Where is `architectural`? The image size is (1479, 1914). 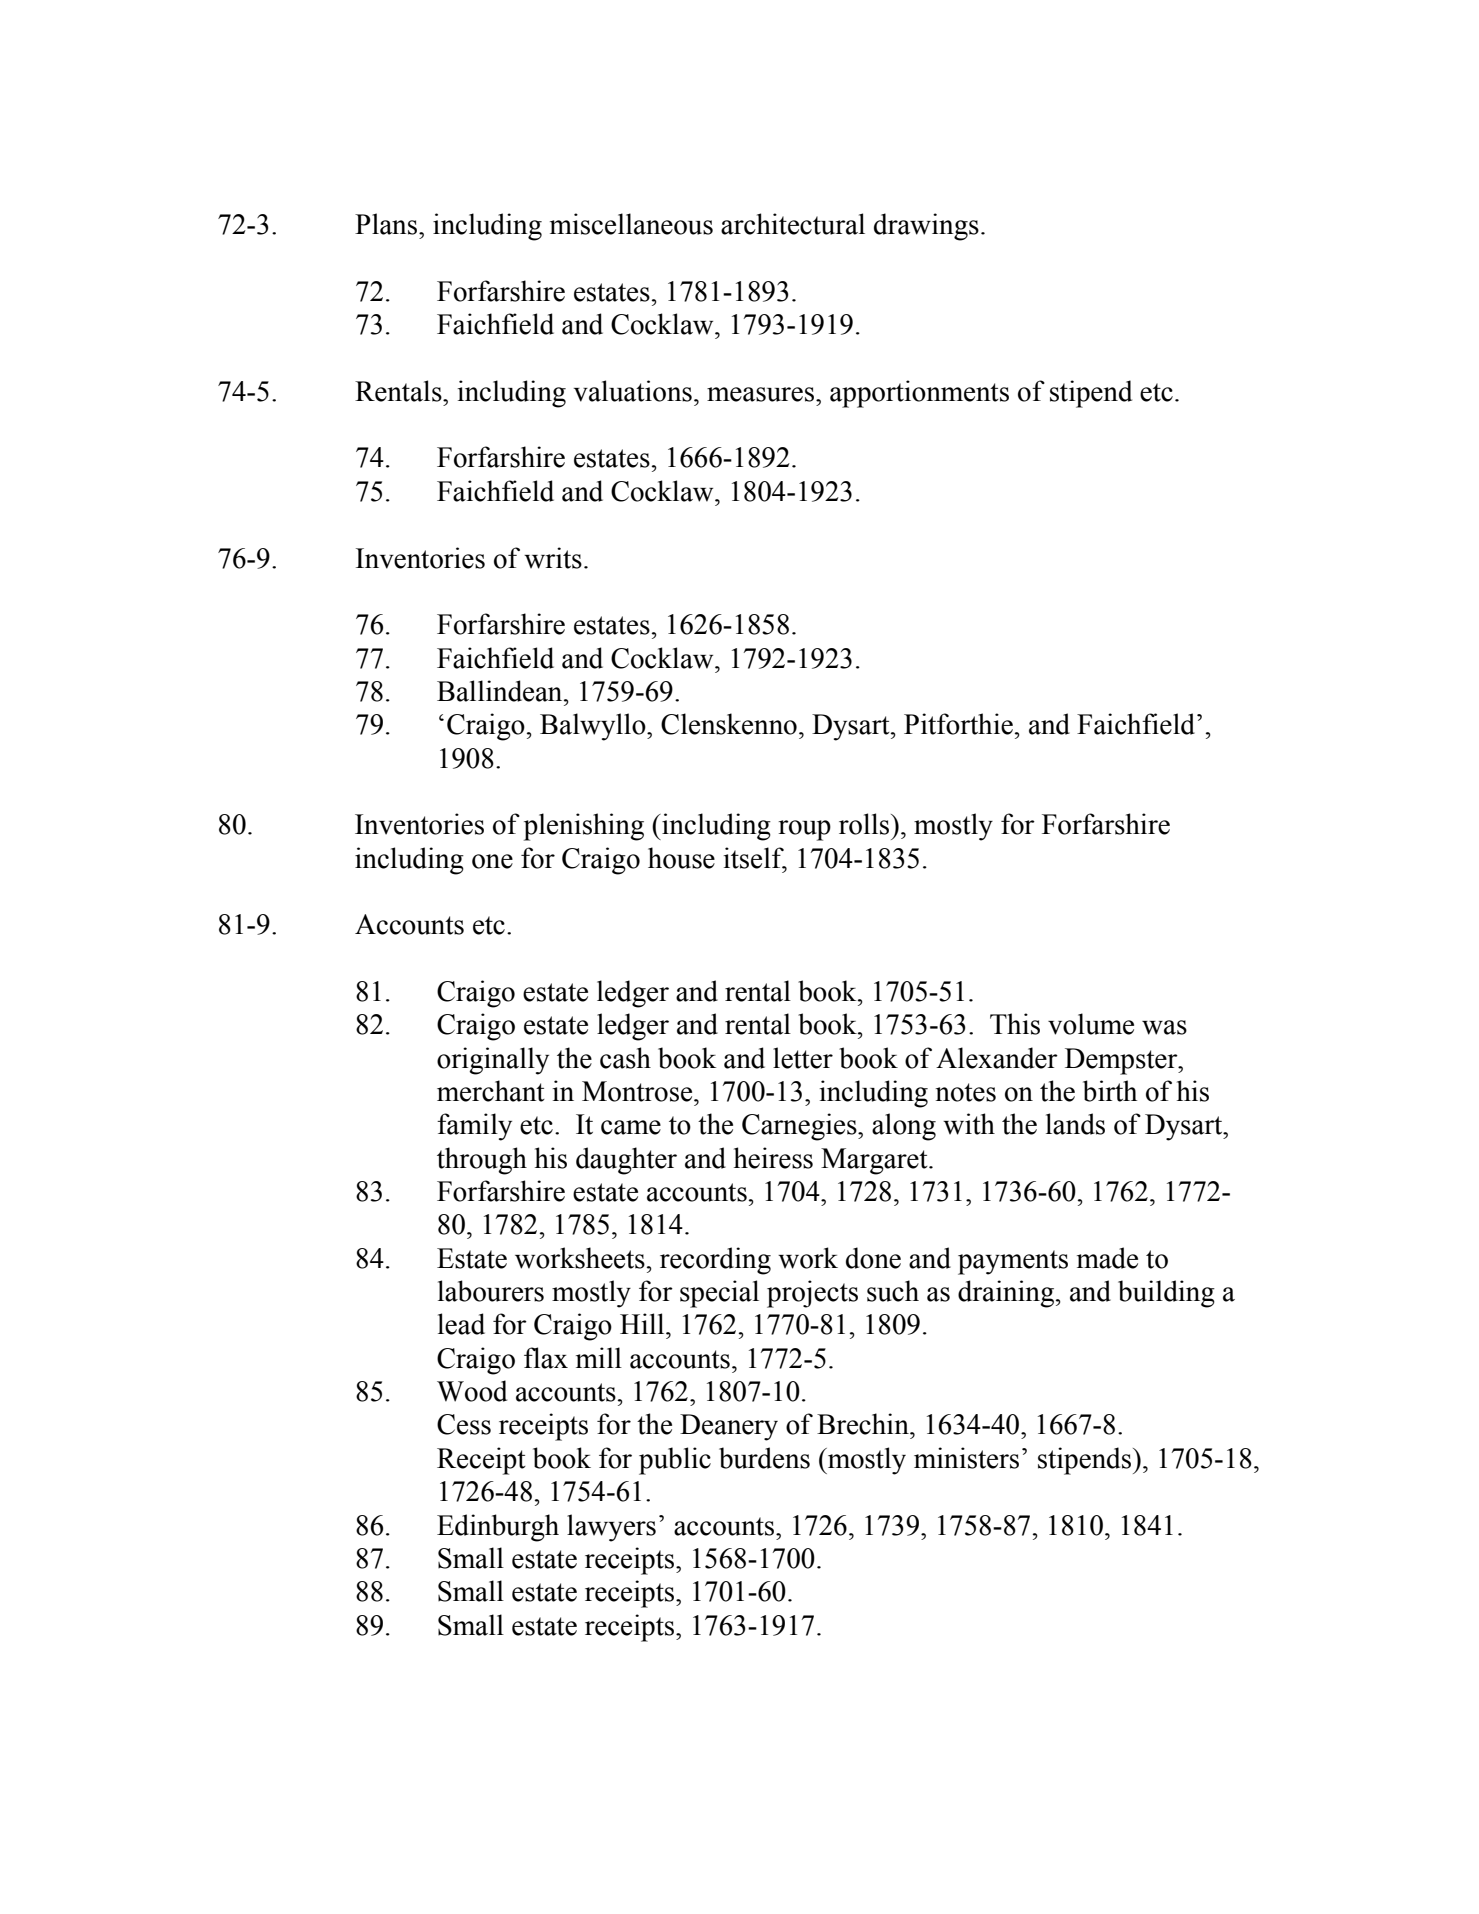
architectural is located at coordinates (793, 224).
